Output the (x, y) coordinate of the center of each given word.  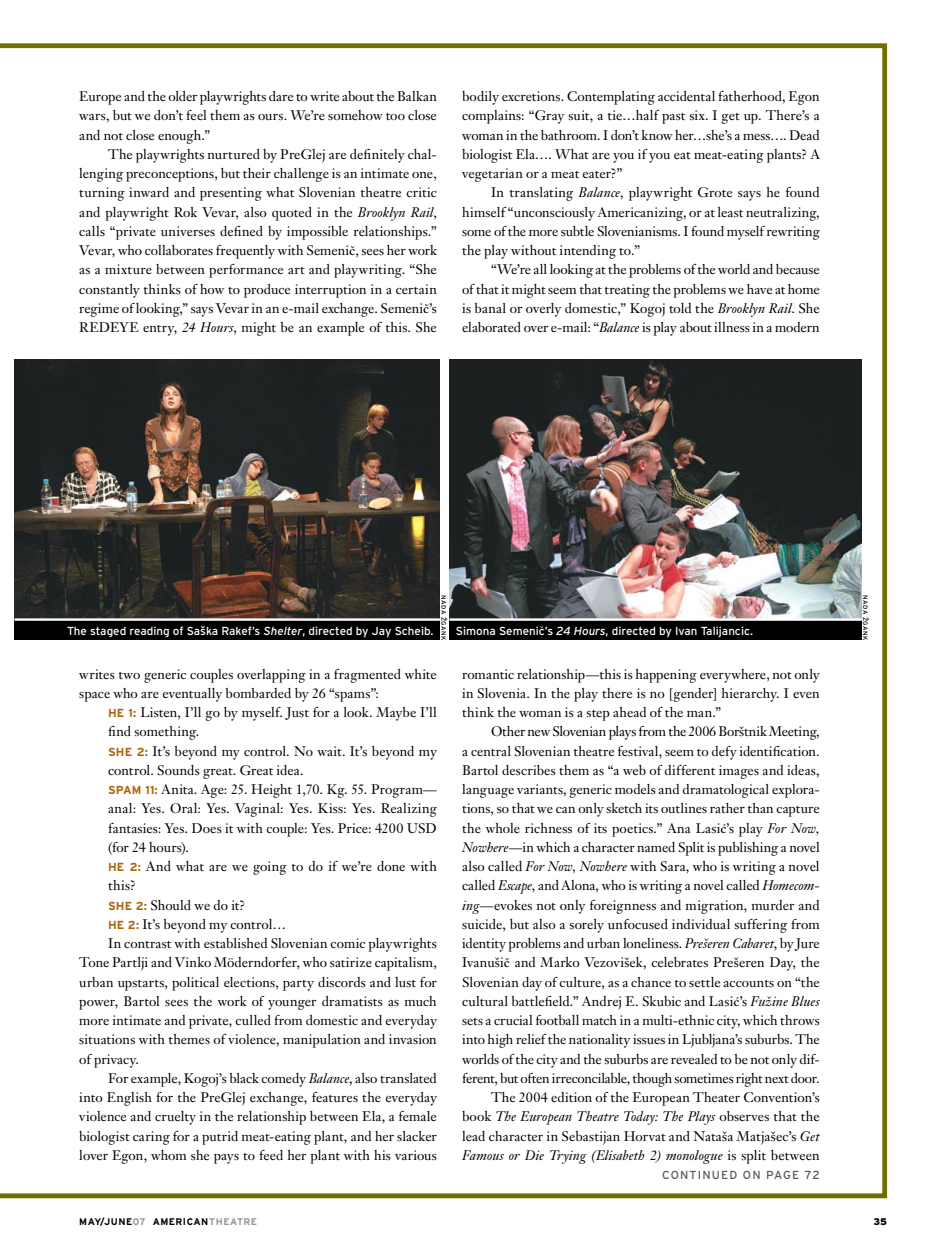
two (129, 675)
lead (473, 1136)
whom (168, 1155)
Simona (475, 630)
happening (666, 676)
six (698, 115)
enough (181, 137)
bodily (480, 98)
